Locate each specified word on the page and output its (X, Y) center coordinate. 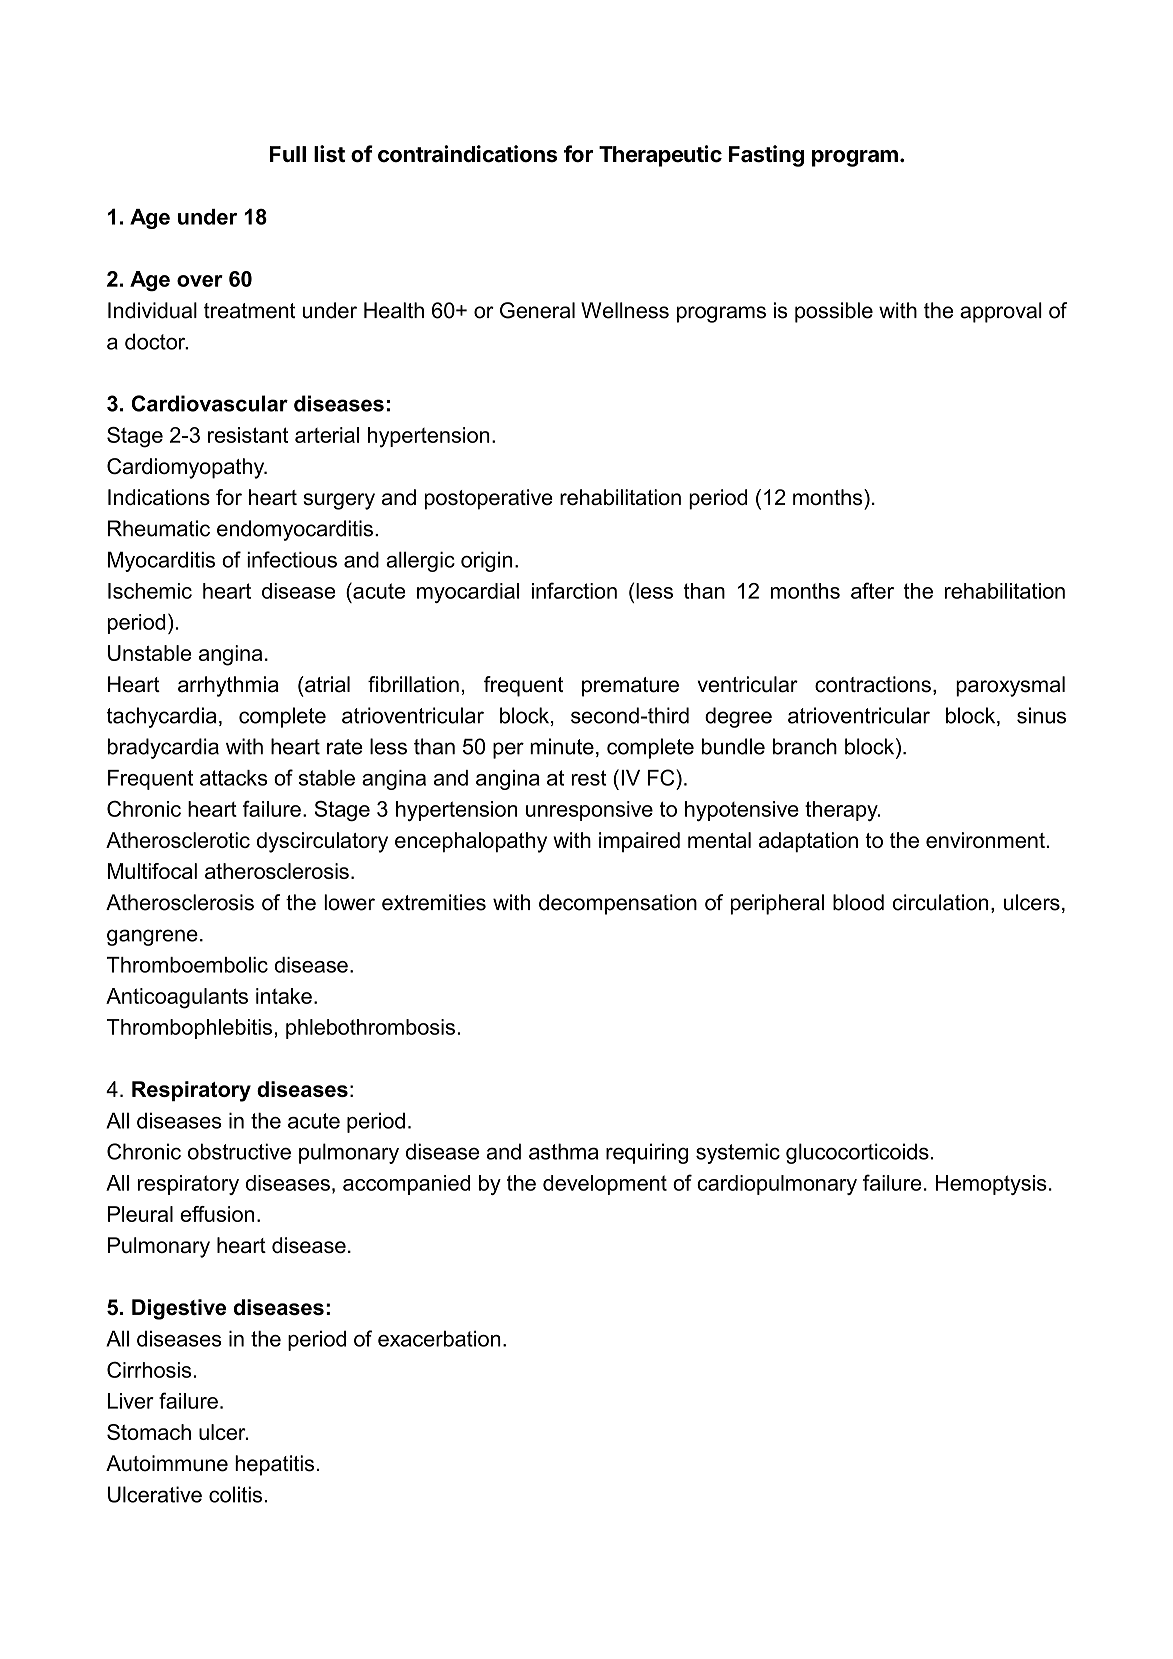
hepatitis (274, 1465)
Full (288, 154)
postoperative (488, 499)
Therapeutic (660, 156)
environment (985, 840)
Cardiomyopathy (187, 468)
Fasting (766, 156)
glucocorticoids (857, 1153)
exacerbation (439, 1338)
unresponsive (589, 811)
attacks (233, 778)
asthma (563, 1151)
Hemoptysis (991, 1185)
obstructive (239, 1151)
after (872, 590)
